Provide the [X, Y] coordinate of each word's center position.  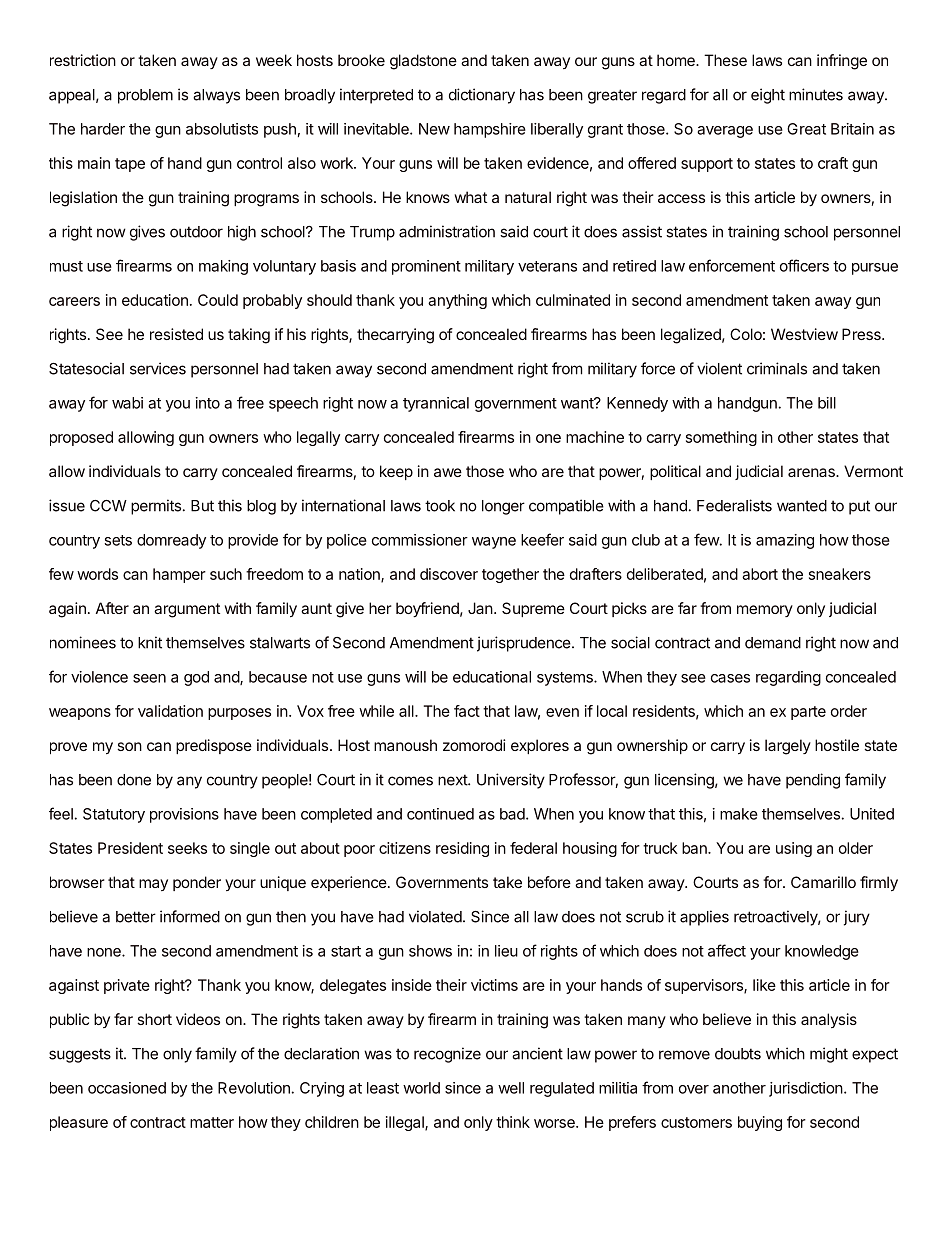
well [511, 1088]
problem [145, 96]
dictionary [482, 96]
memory [765, 611]
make [739, 814]
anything [457, 301]
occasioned [127, 1088]
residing [462, 849]
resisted [176, 334]
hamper [179, 575]
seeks [187, 848]
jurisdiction [806, 1089]
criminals [777, 368]
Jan [480, 608]
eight [768, 96]
